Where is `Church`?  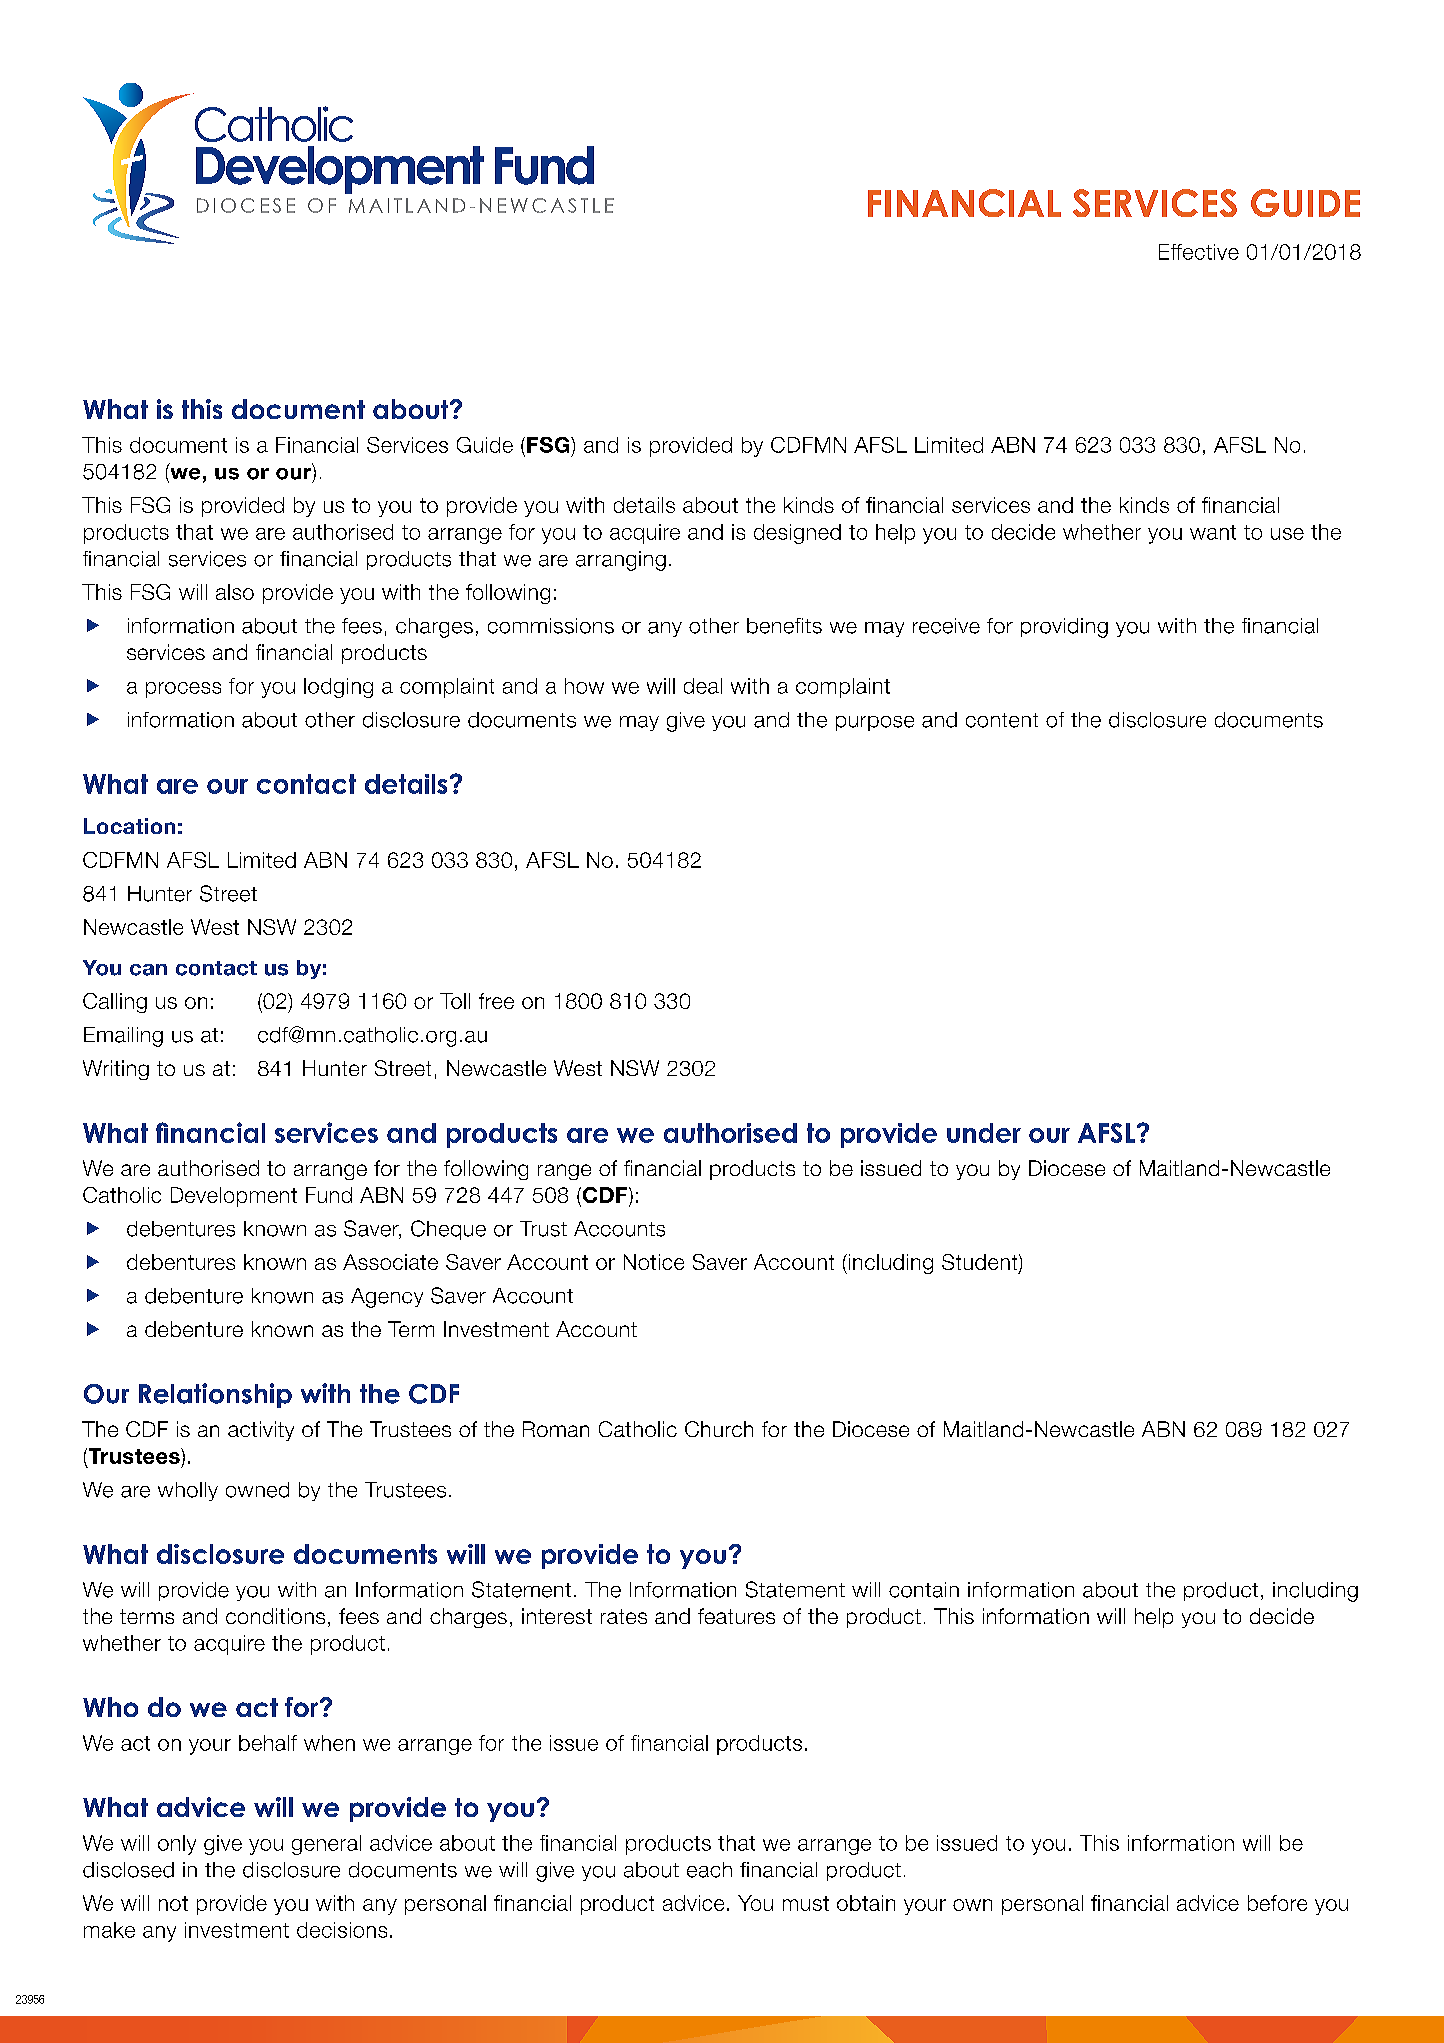 Church is located at coordinates (719, 1429).
